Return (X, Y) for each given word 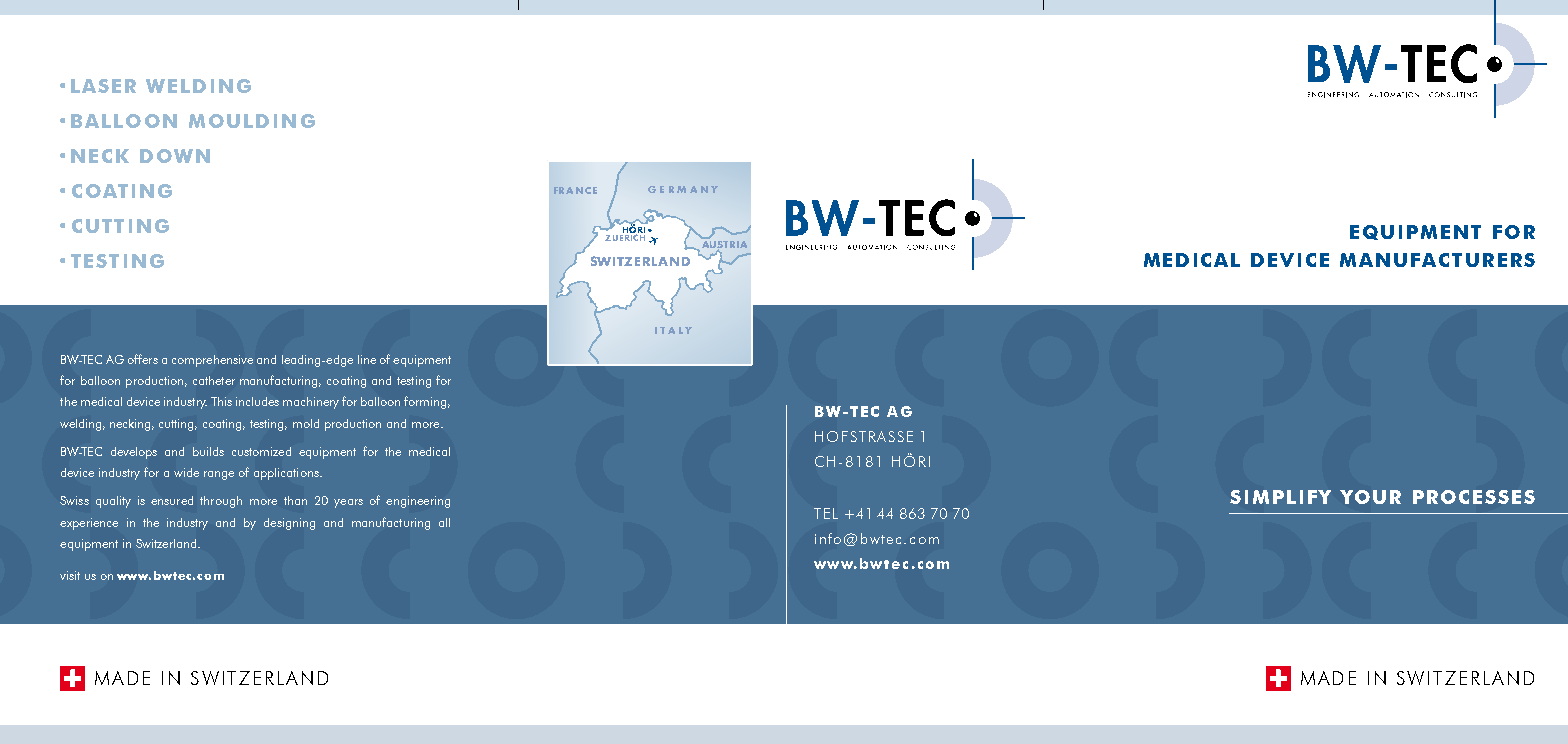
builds (208, 451)
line (367, 359)
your (1370, 497)
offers (143, 359)
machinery (311, 403)
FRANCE (575, 190)
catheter (214, 380)
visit (70, 575)
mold (306, 423)
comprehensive (212, 361)
